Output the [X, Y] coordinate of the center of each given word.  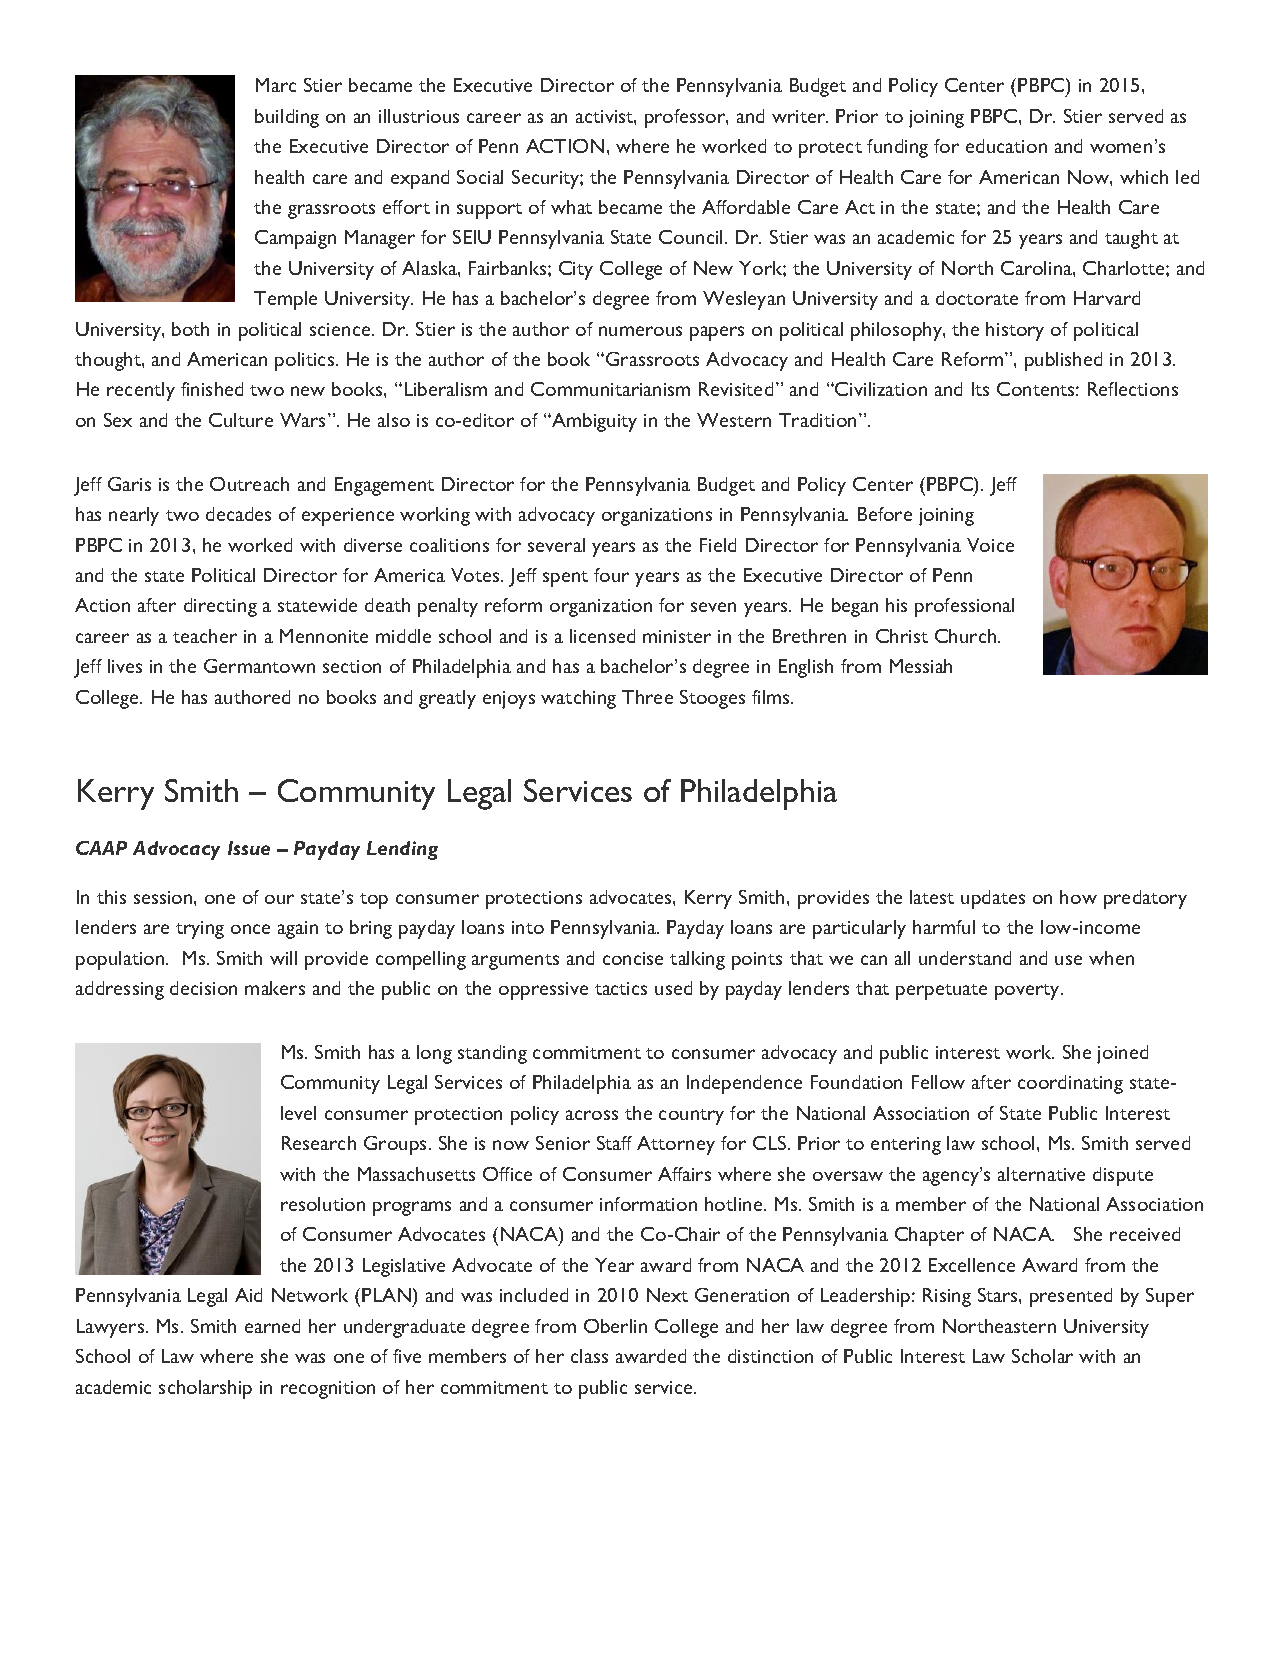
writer [800, 116]
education [1006, 146]
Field [718, 545]
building [287, 118]
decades [238, 514]
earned [272, 1326]
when [1111, 958]
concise [633, 958]
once [250, 929]
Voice [990, 545]
